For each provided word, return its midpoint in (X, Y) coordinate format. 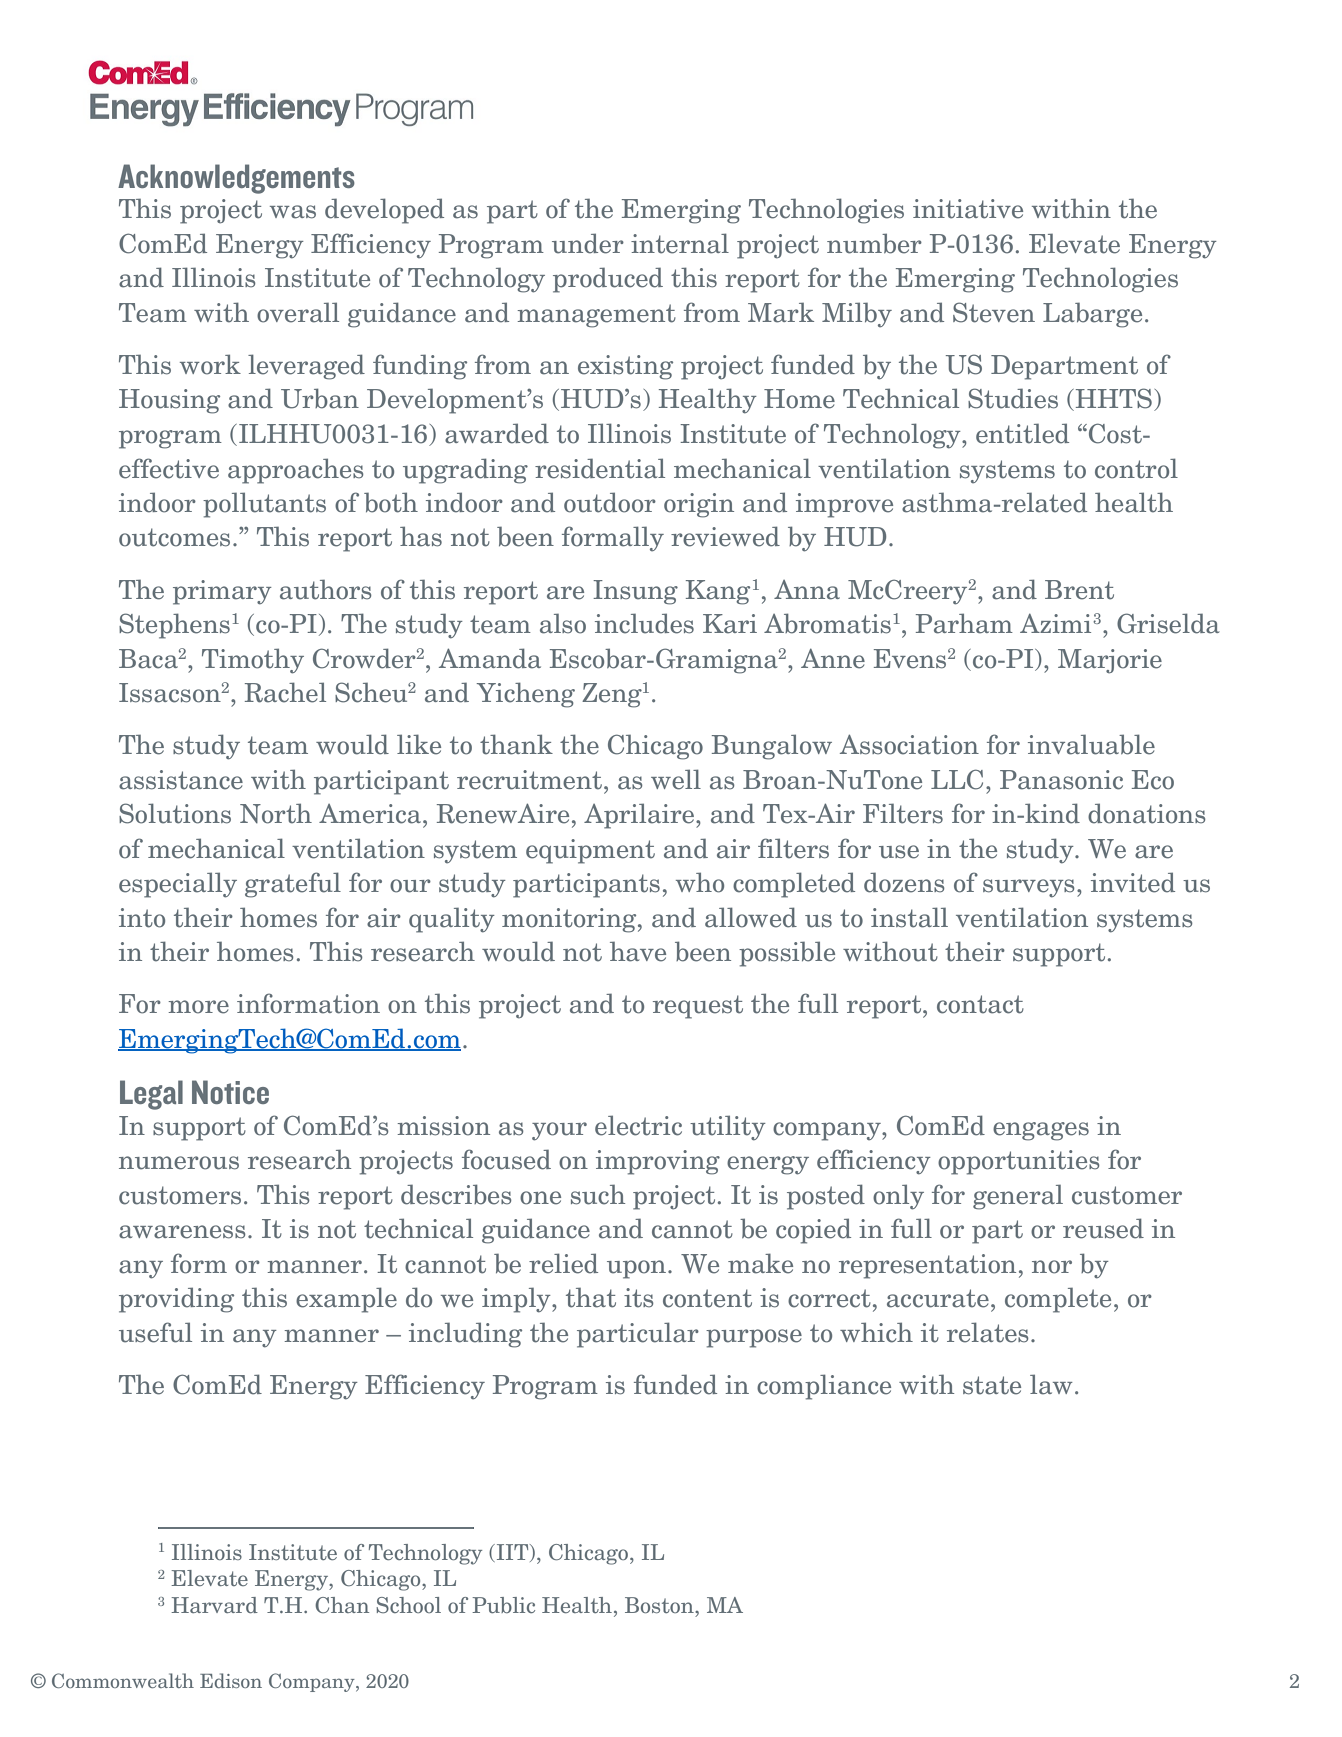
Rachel (285, 692)
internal (680, 243)
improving (658, 1162)
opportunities (1019, 1162)
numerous (179, 1163)
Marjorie (1110, 661)
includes (644, 623)
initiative (968, 209)
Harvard (214, 1605)
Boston (660, 1605)
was (293, 212)
